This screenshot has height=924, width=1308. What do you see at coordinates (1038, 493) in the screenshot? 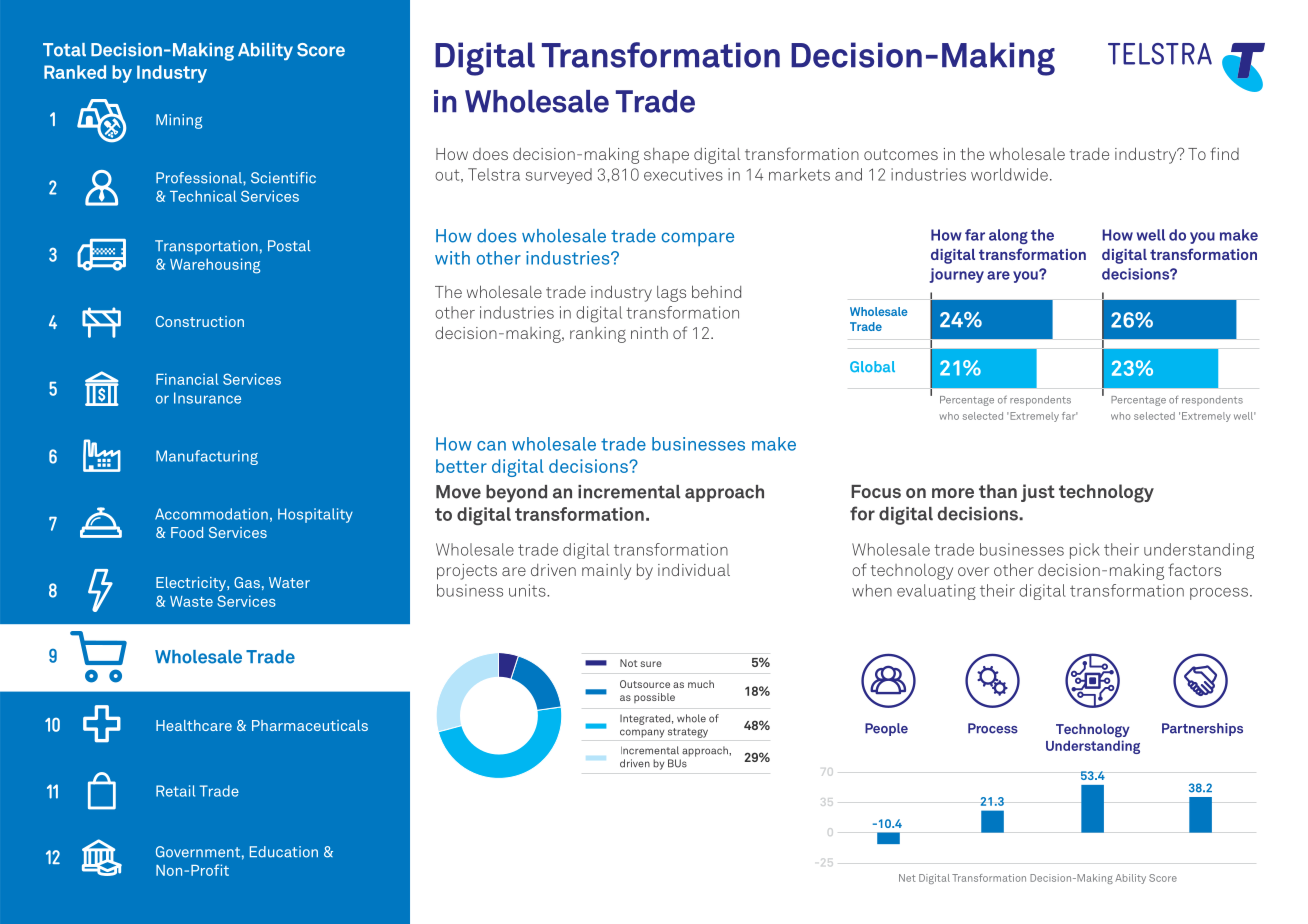
I see `just` at bounding box center [1038, 493].
